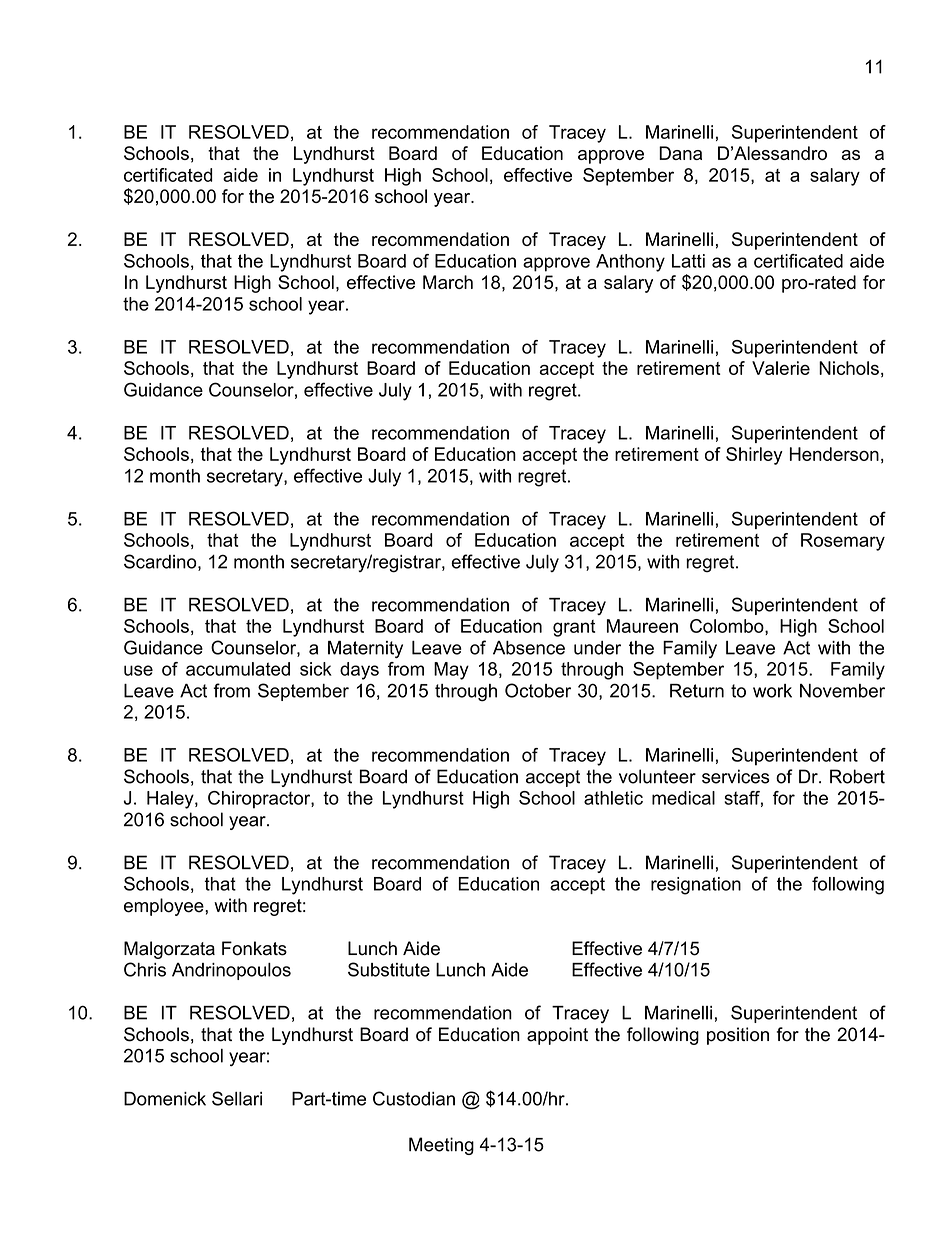 Image resolution: width=952 pixels, height=1233 pixels. Describe the element at coordinates (781, 368) in the screenshot. I see `Valerie` at that location.
